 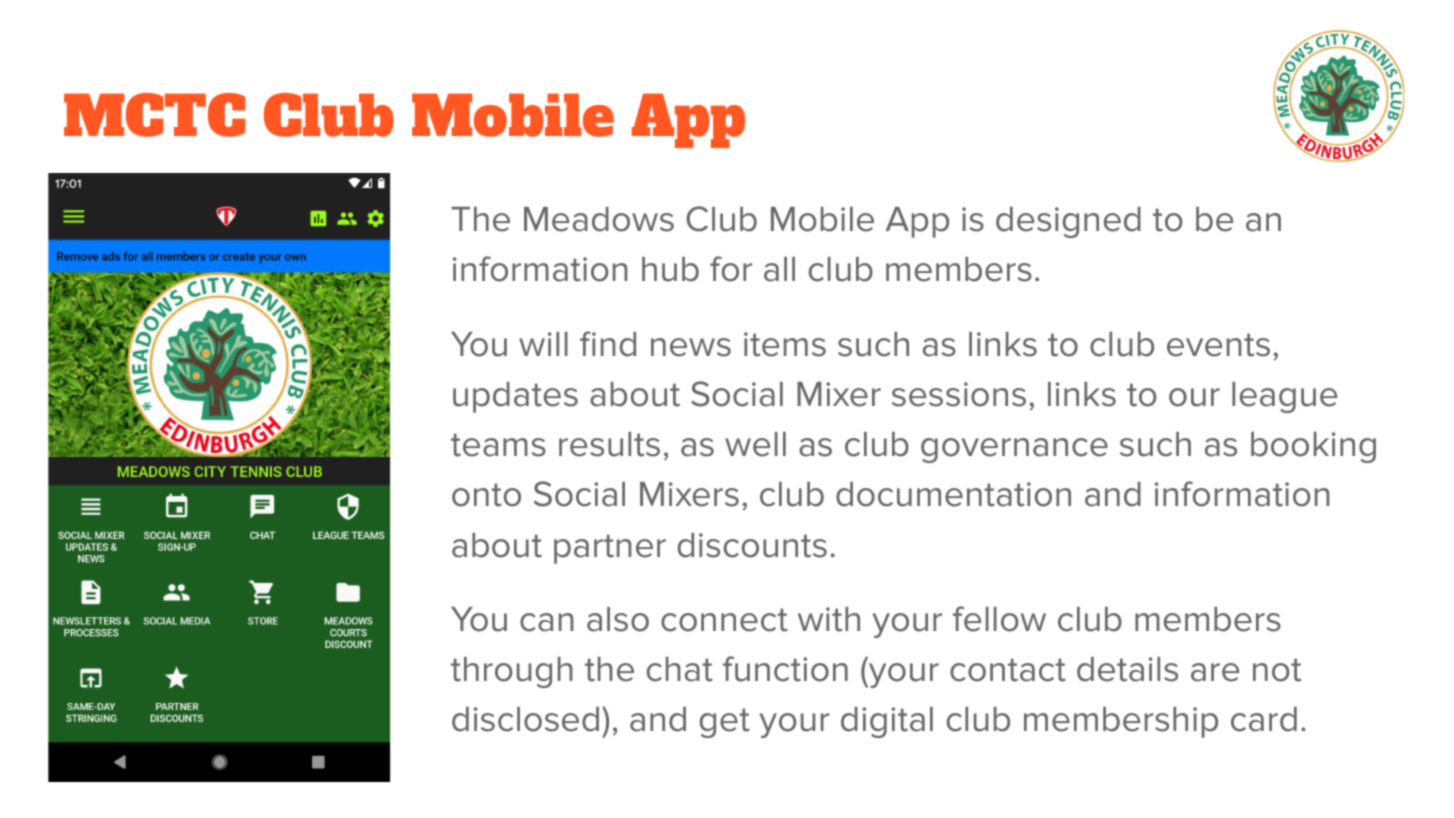 What do you see at coordinates (1068, 222) in the page?
I see `designed` at bounding box center [1068, 222].
